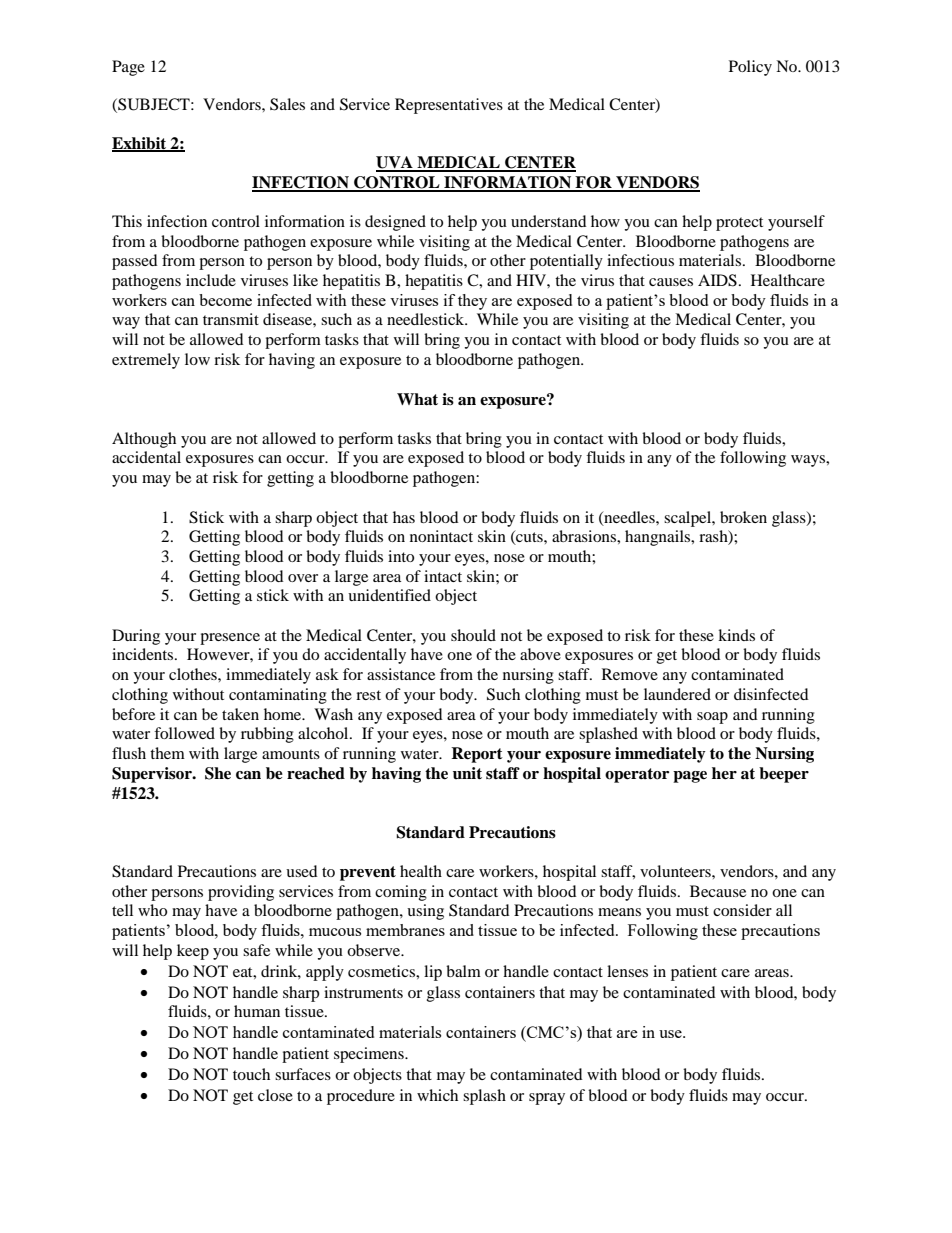 Image resolution: width=952 pixels, height=1233 pixels. Describe the element at coordinates (717, 280) in the screenshot. I see `AIDS` at that location.
